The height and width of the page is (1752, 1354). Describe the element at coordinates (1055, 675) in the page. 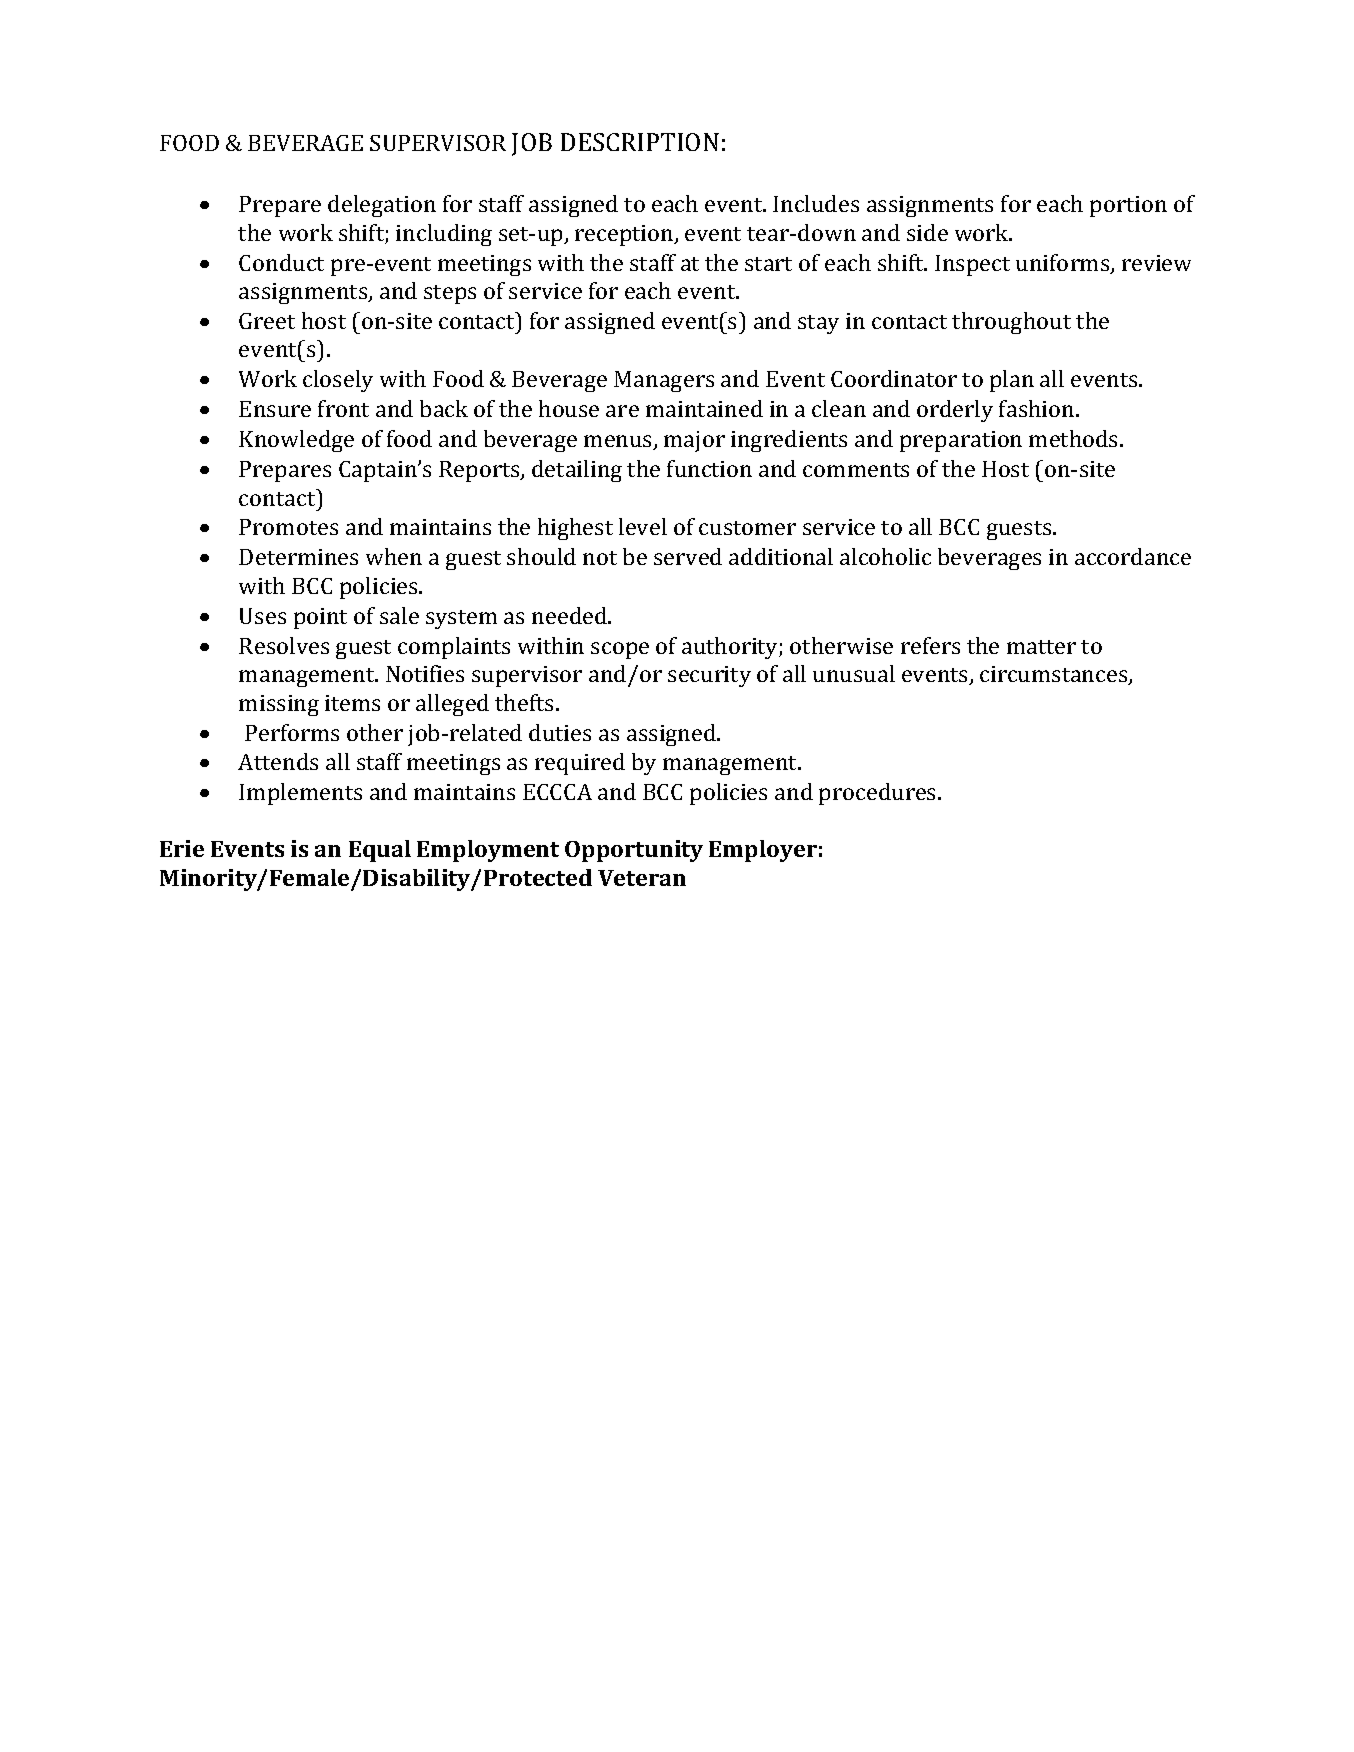

I see `circumstances` at that location.
